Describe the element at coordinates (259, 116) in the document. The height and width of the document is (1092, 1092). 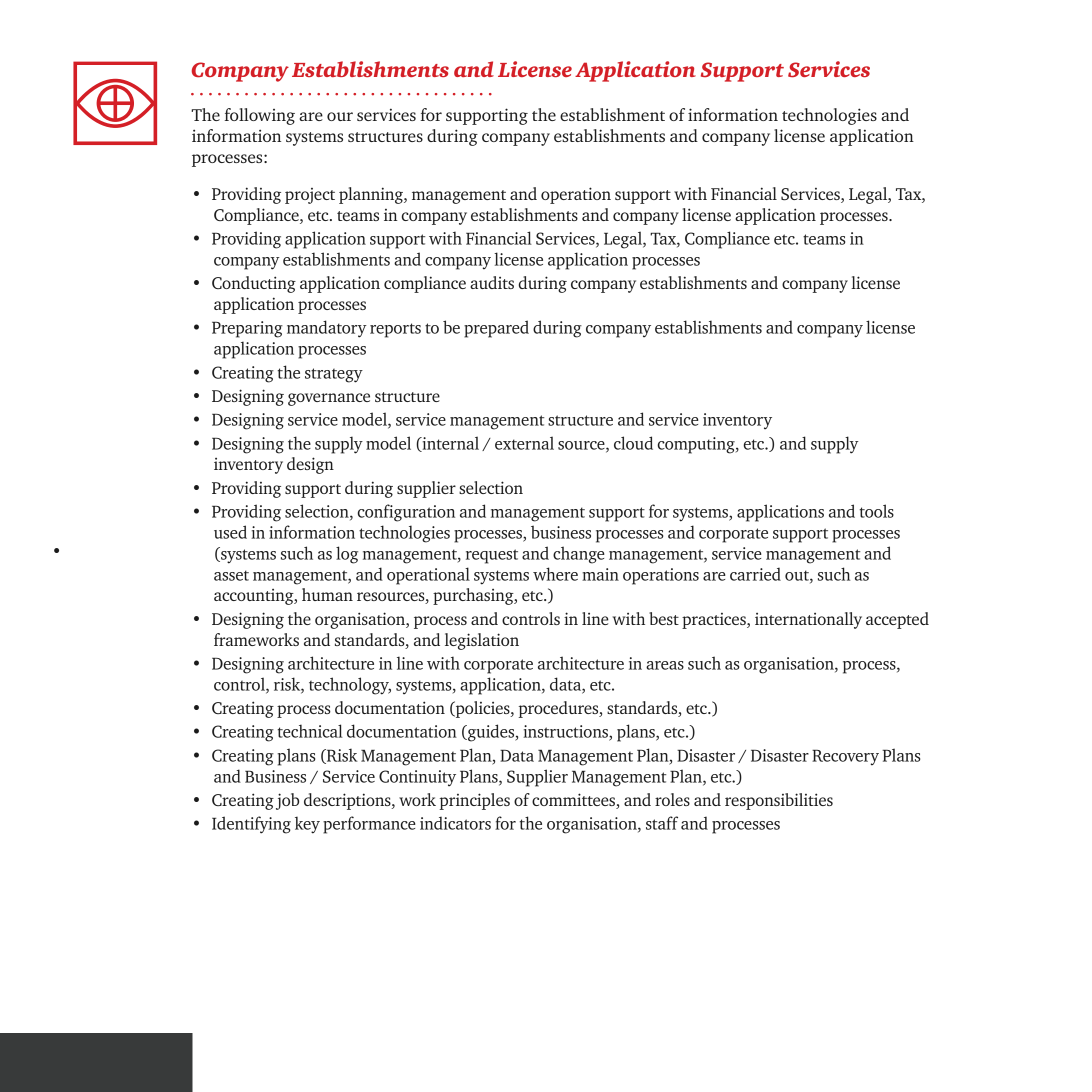
I see `following` at that location.
